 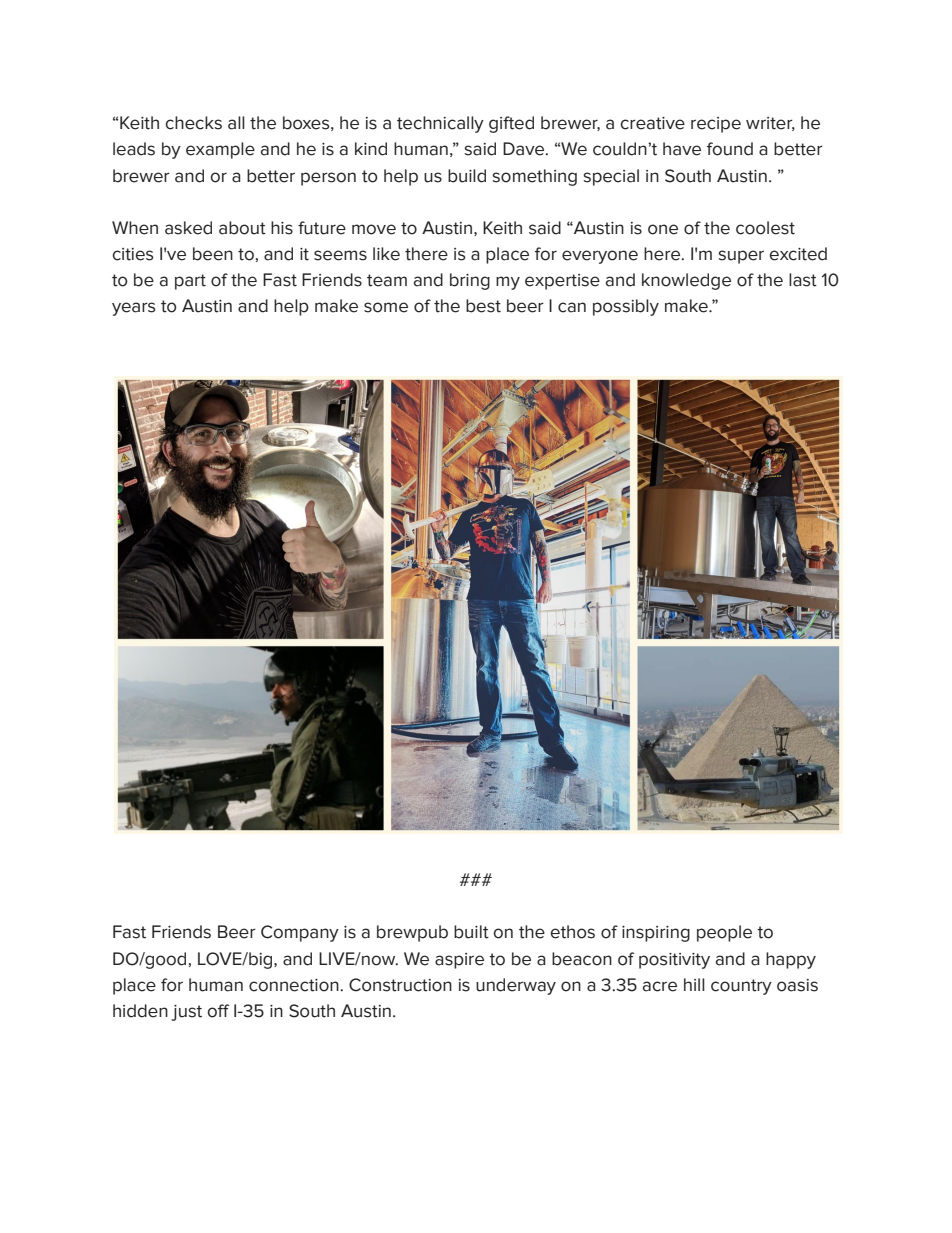 What do you see at coordinates (626, 307) in the screenshot?
I see `possibly` at bounding box center [626, 307].
